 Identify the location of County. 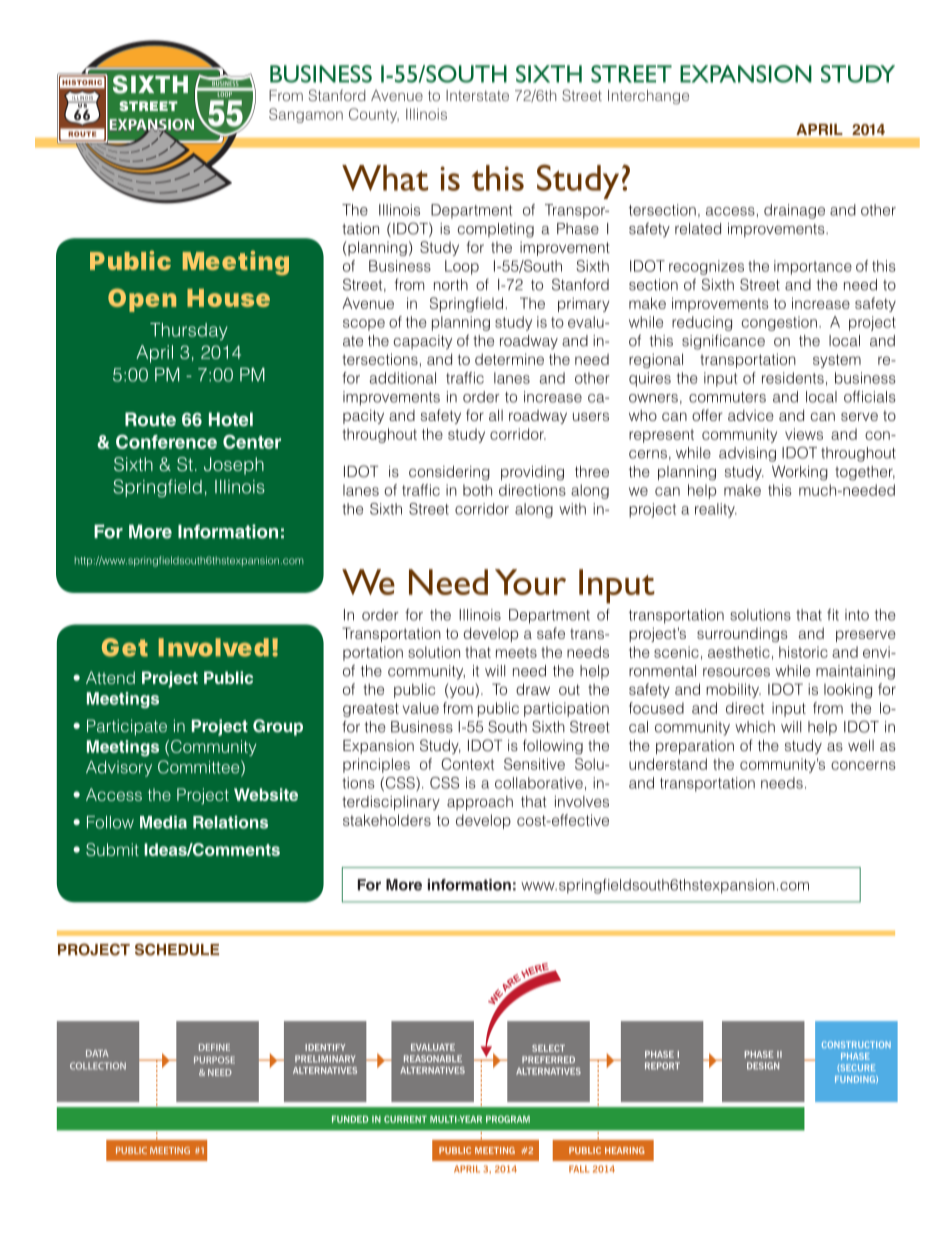
(374, 115).
